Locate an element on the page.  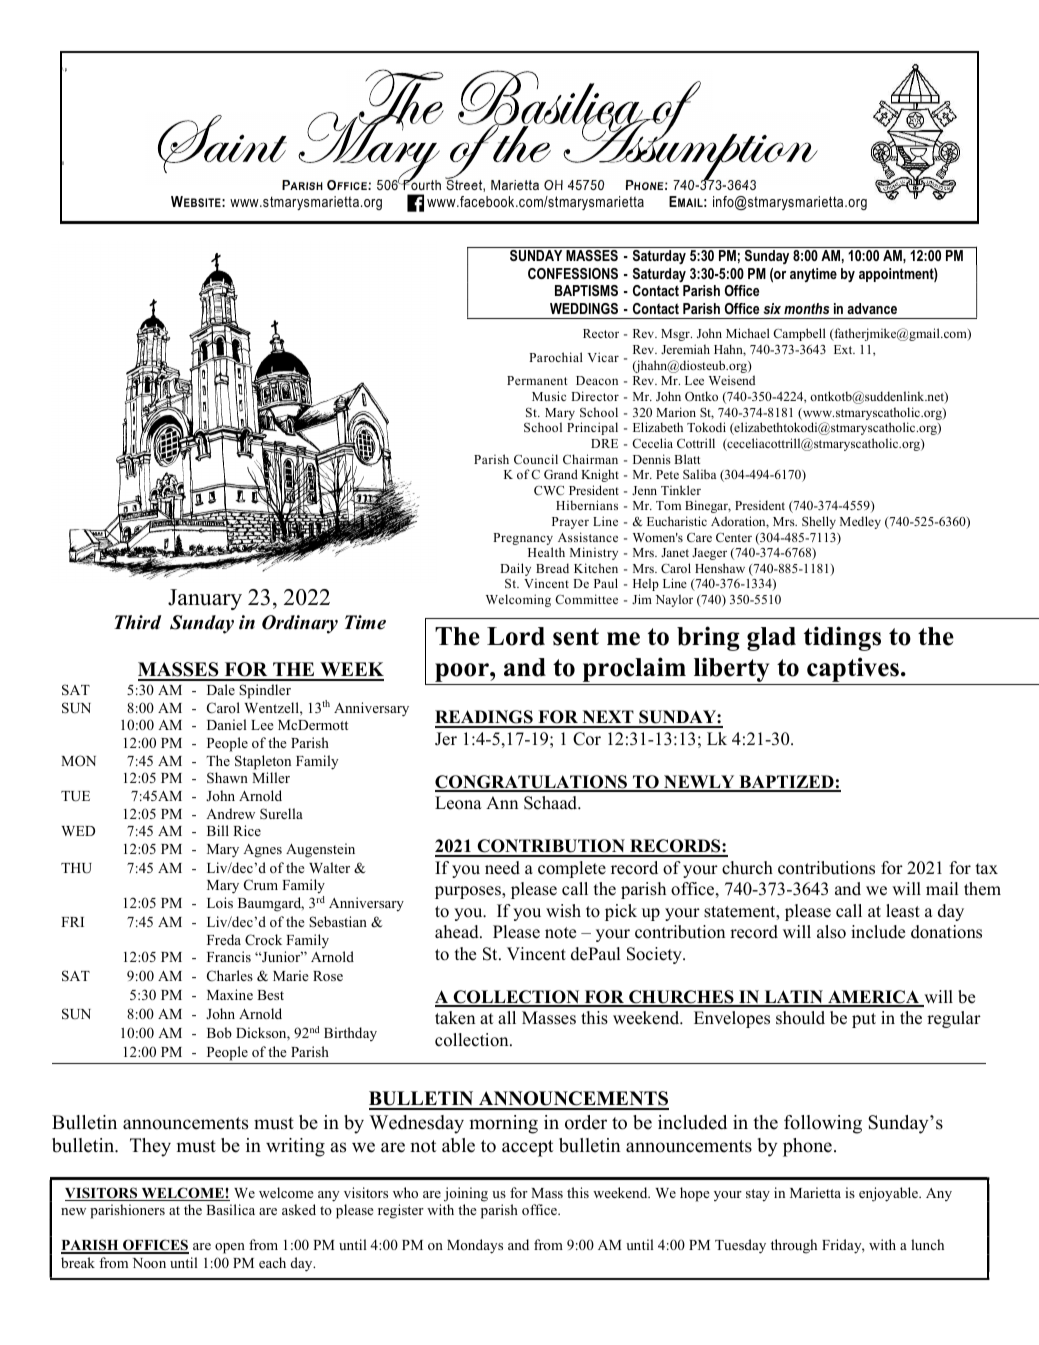
Fourth is located at coordinates (421, 183).
